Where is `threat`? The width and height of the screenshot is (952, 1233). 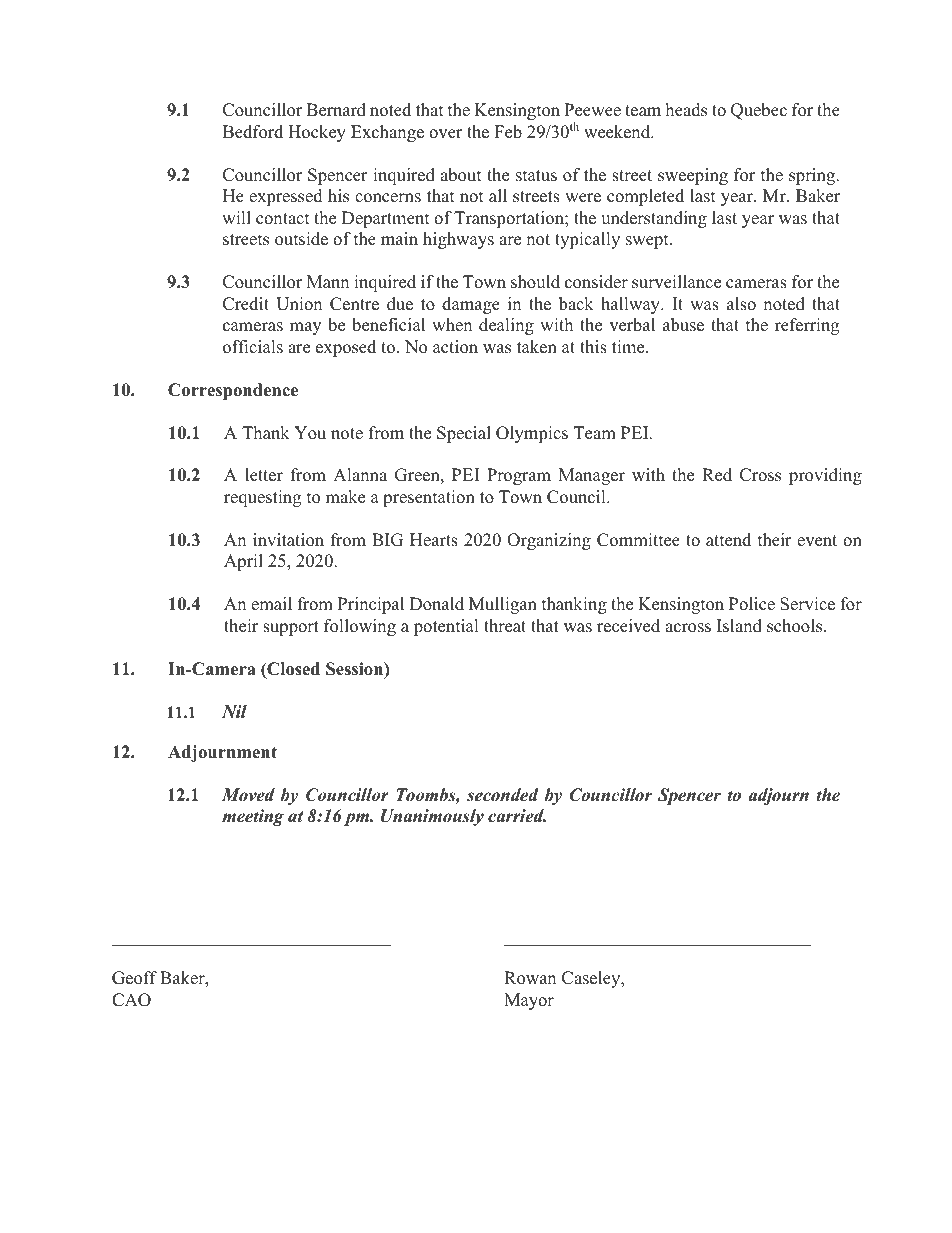 threat is located at coordinates (505, 626).
